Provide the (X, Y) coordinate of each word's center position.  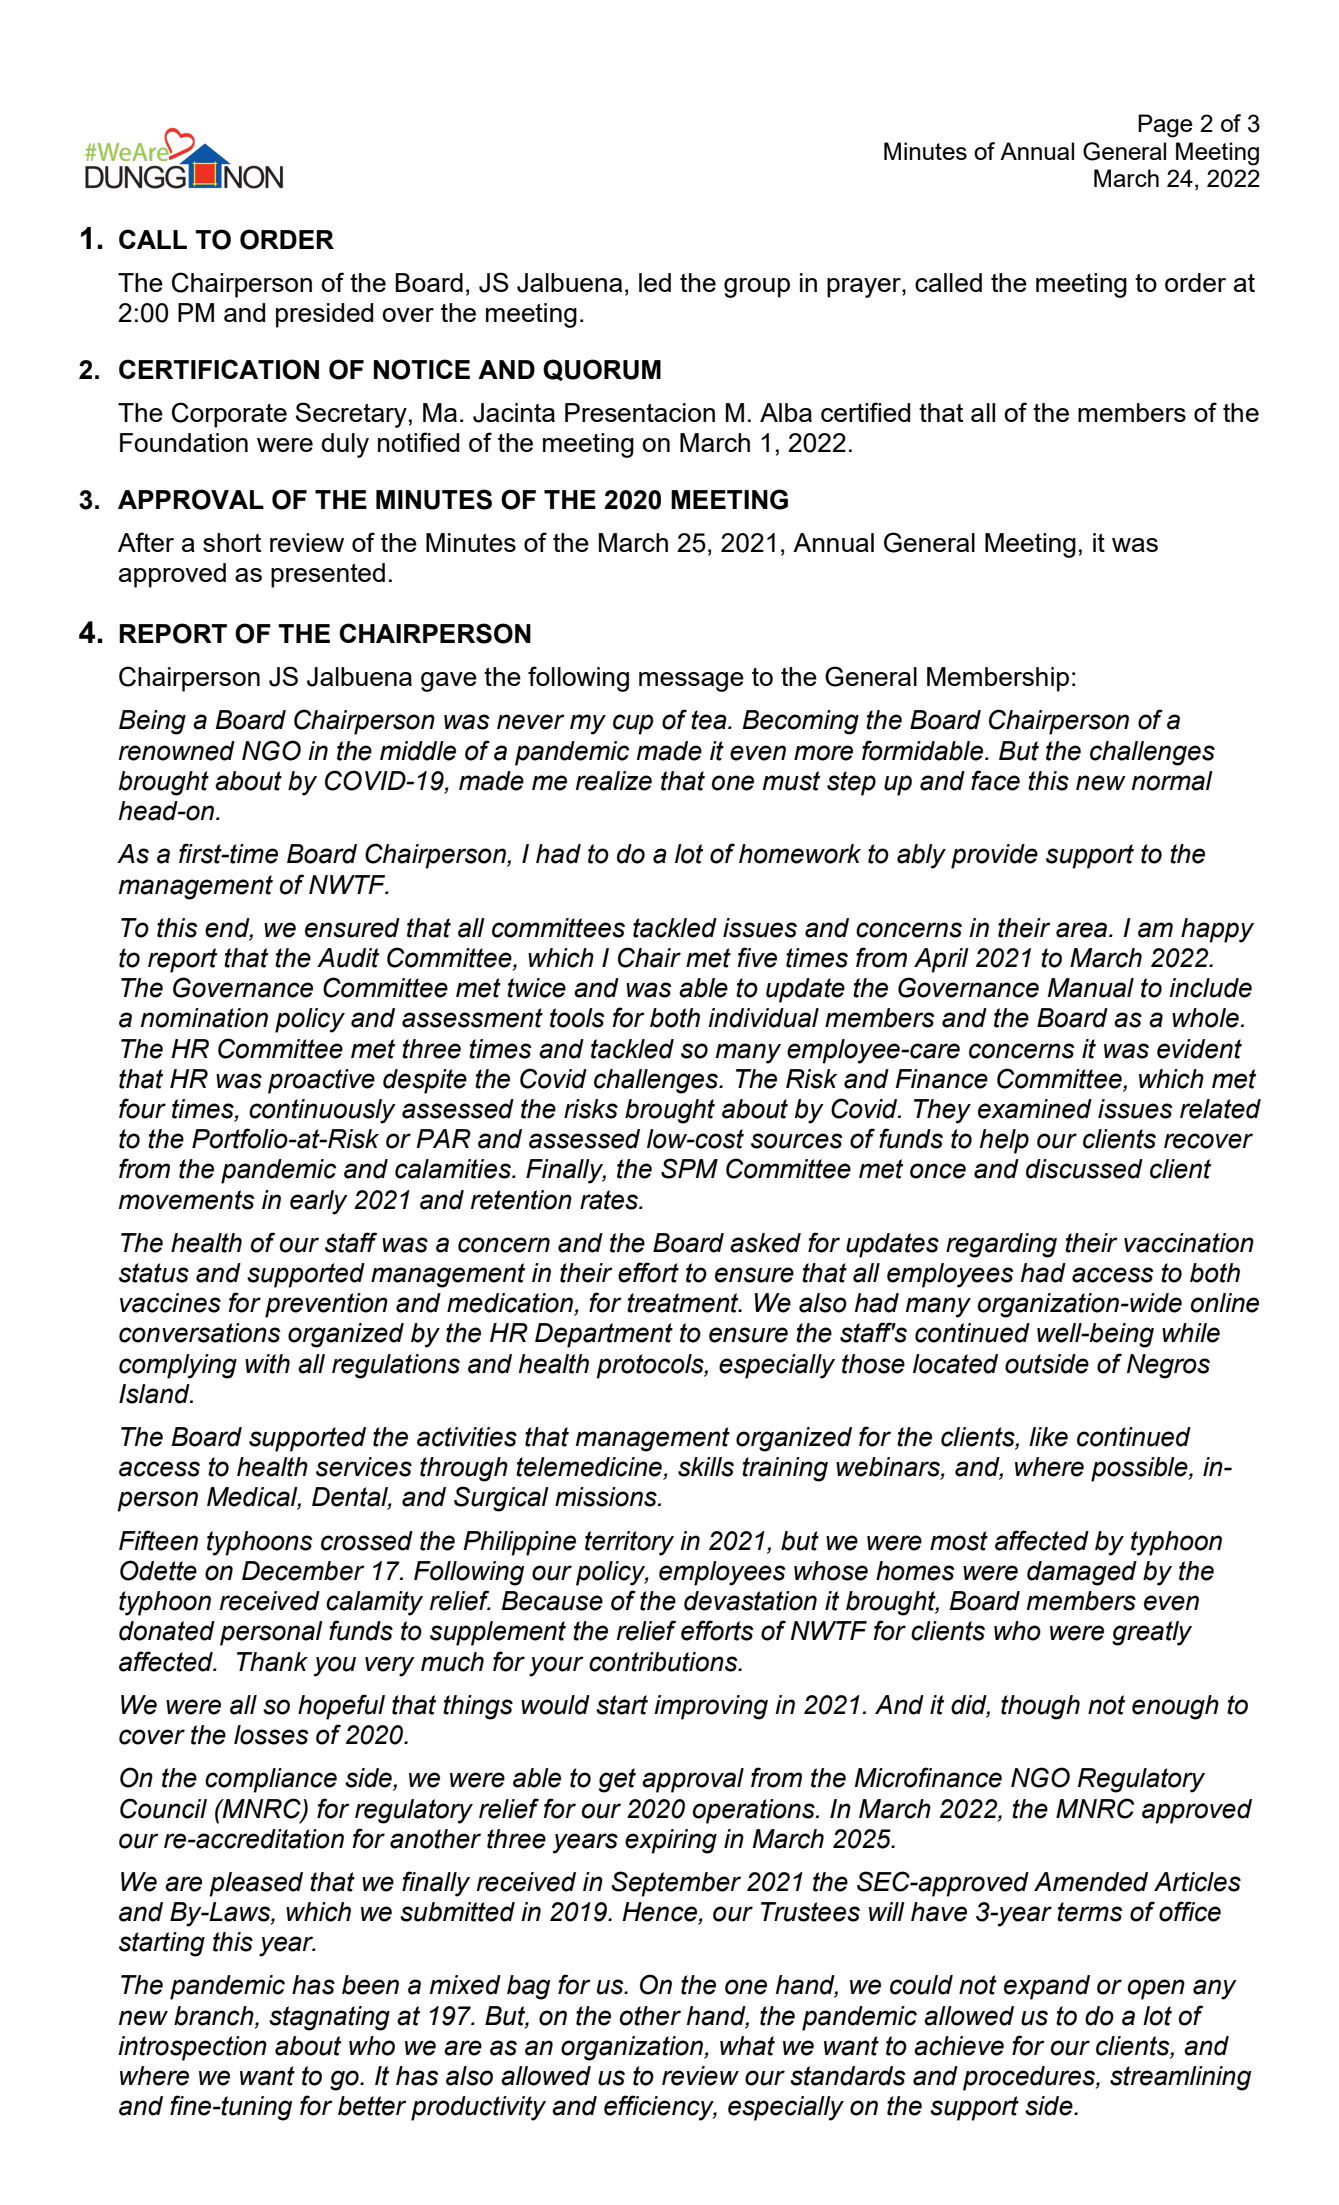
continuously (322, 1111)
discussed (1084, 1169)
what (747, 2046)
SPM (689, 1168)
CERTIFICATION (219, 369)
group (757, 288)
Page (1165, 126)
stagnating (329, 2018)
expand (1047, 1987)
